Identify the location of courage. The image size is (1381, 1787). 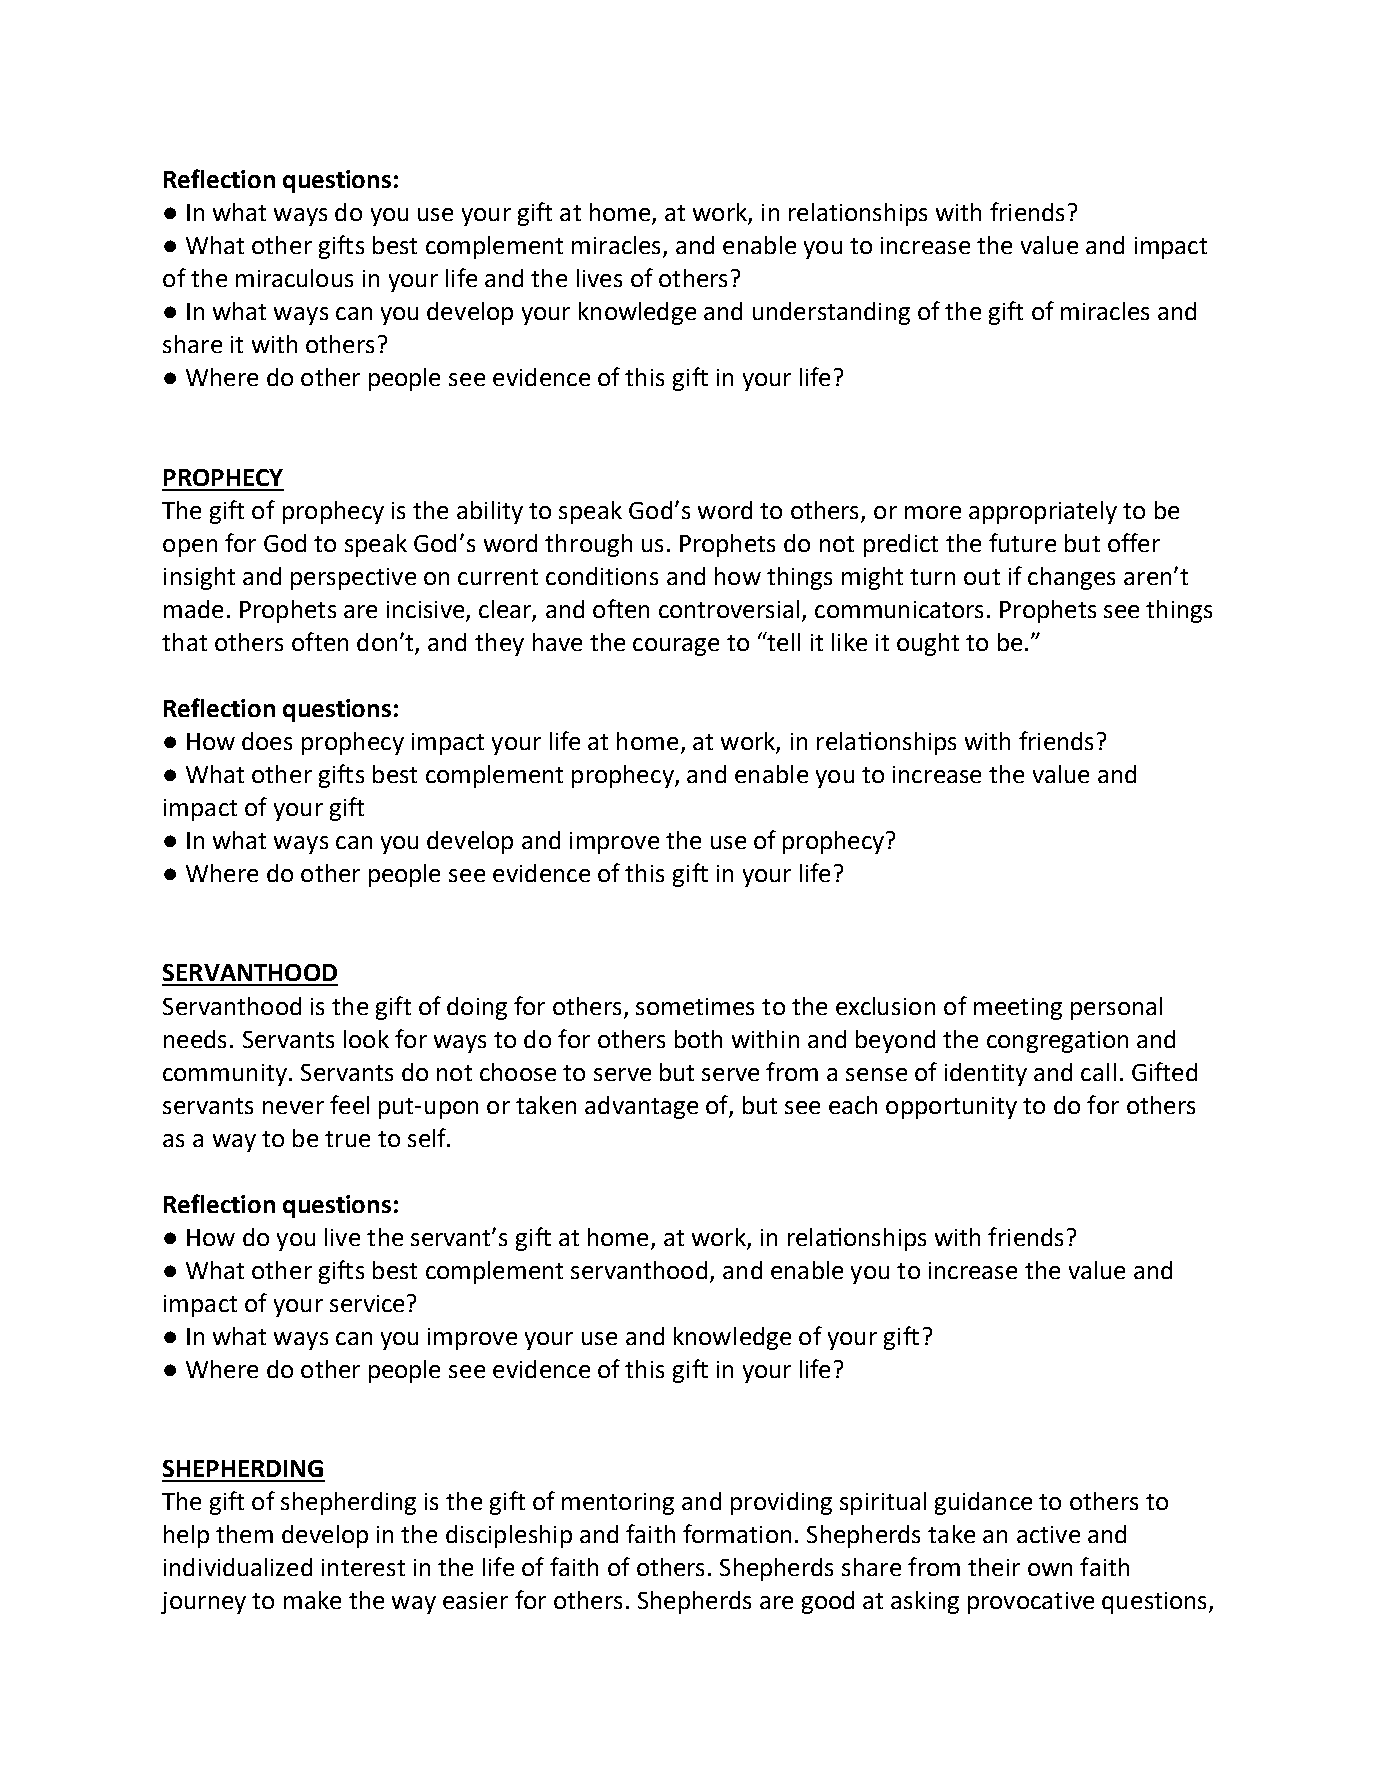
(676, 647).
